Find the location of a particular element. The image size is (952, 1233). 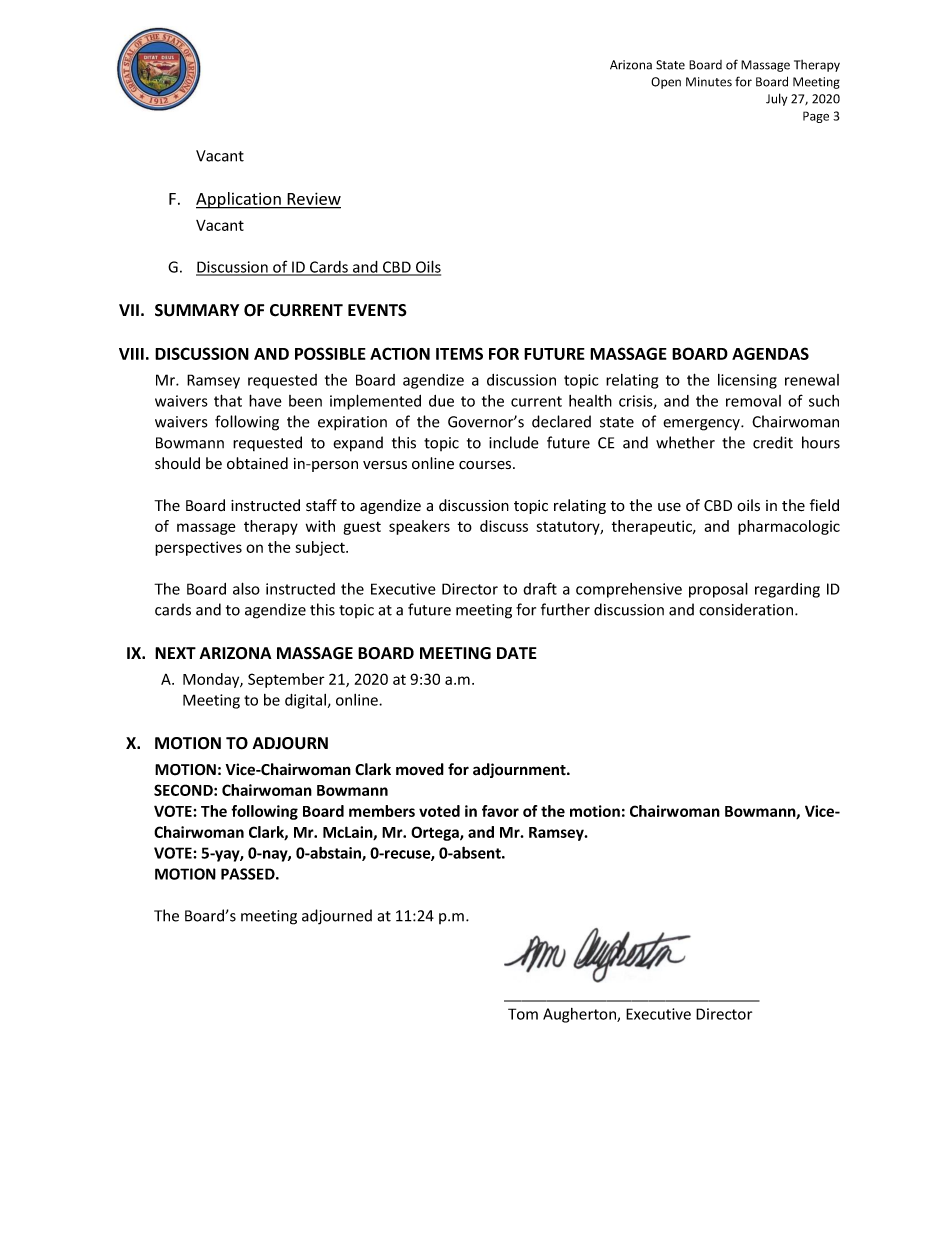

Application is located at coordinates (239, 200).
